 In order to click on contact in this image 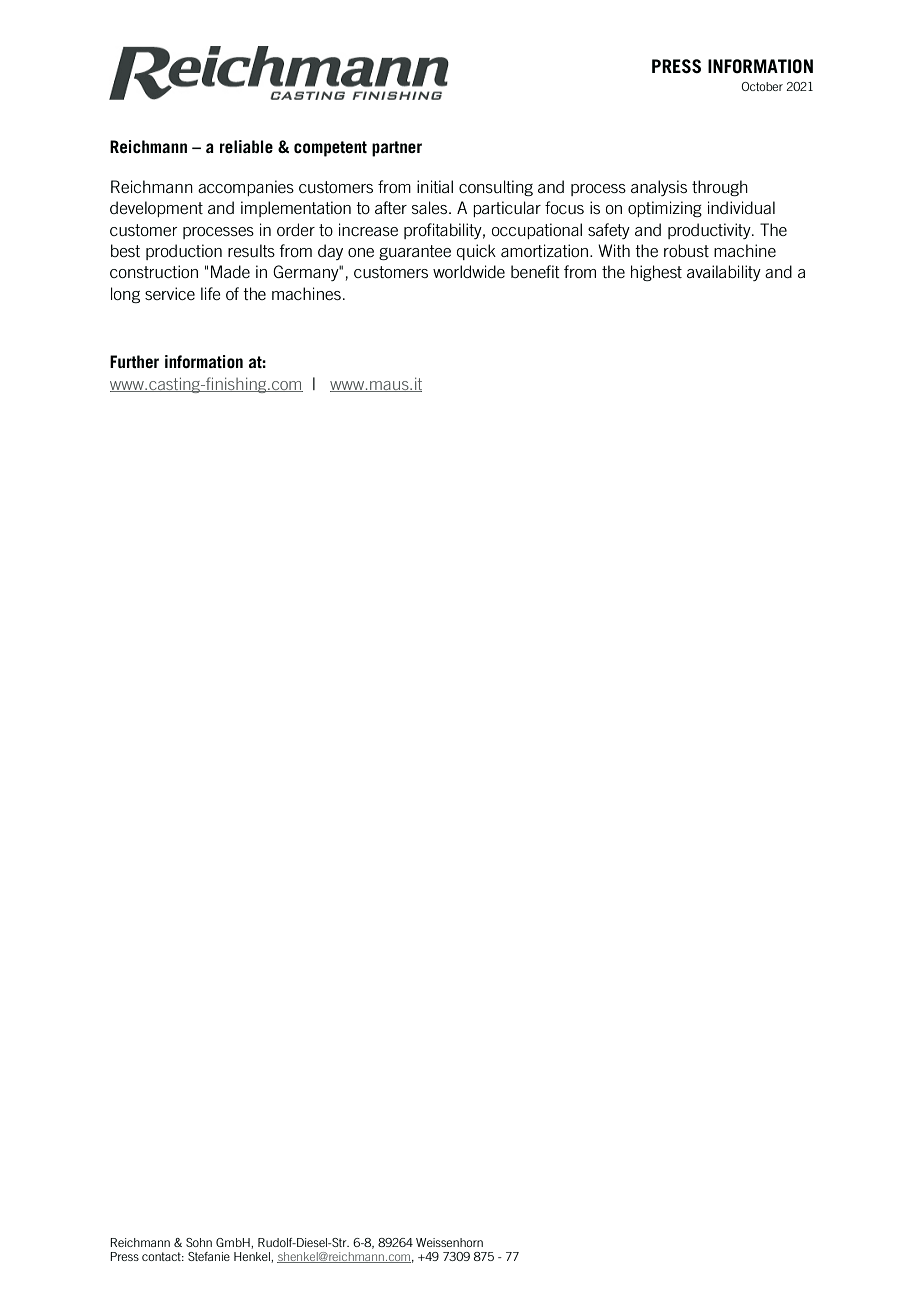, I will do `click(162, 1256)`.
